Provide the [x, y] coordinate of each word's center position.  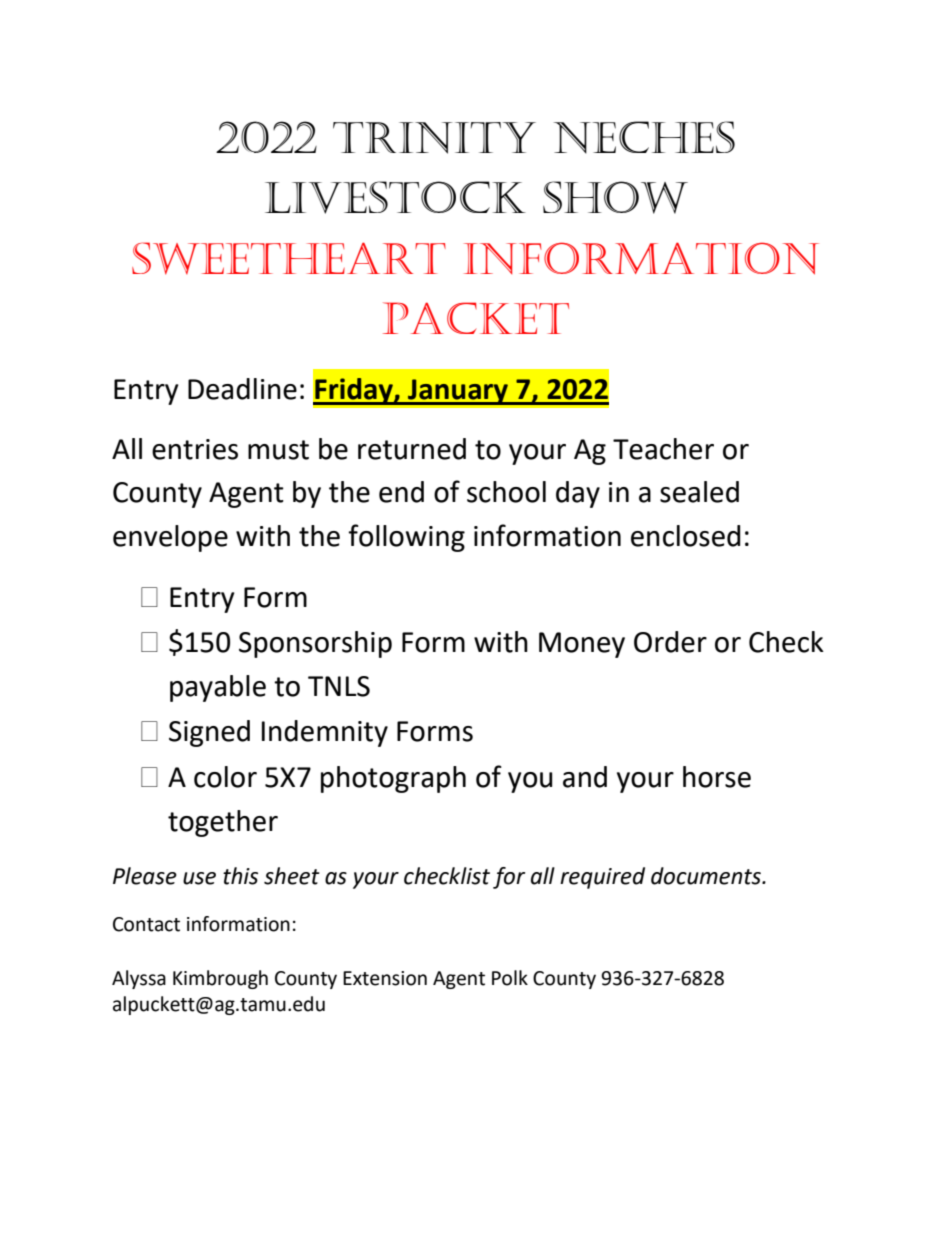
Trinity [434, 138]
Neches [644, 137]
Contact [146, 924]
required [602, 878]
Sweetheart [289, 258]
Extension [385, 978]
